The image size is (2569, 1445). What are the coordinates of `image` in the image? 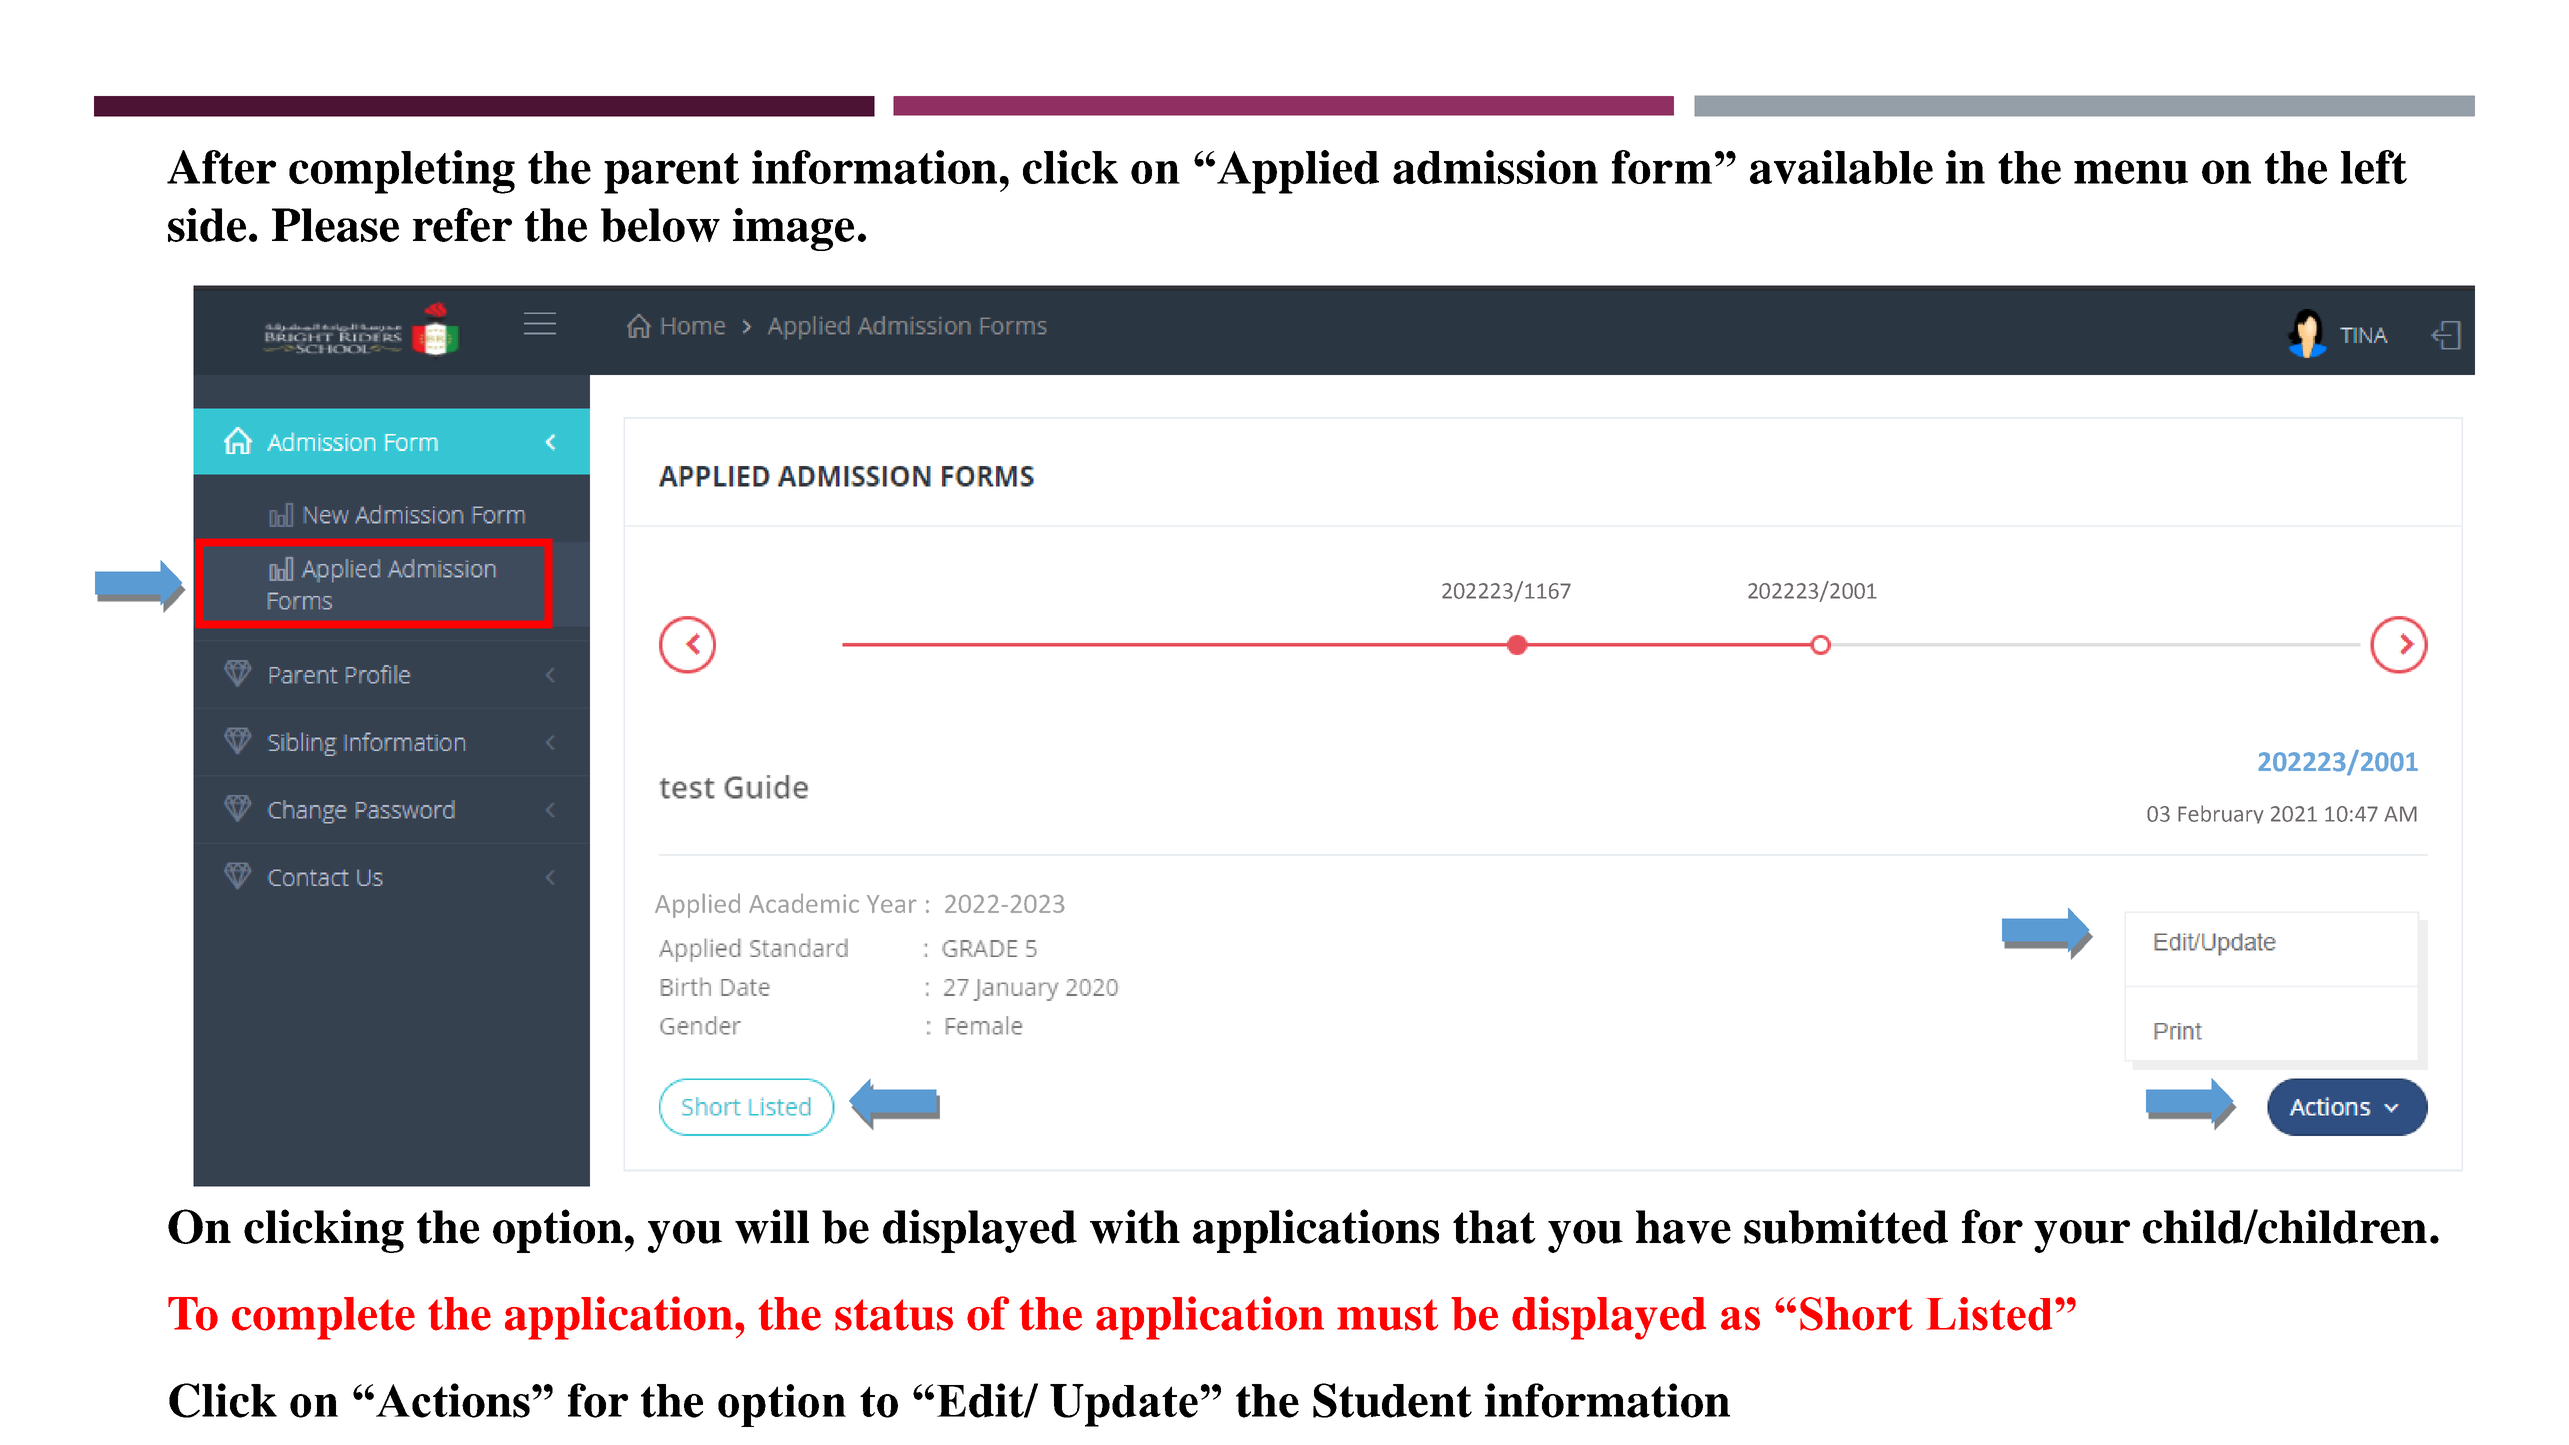 It's located at (793, 229).
